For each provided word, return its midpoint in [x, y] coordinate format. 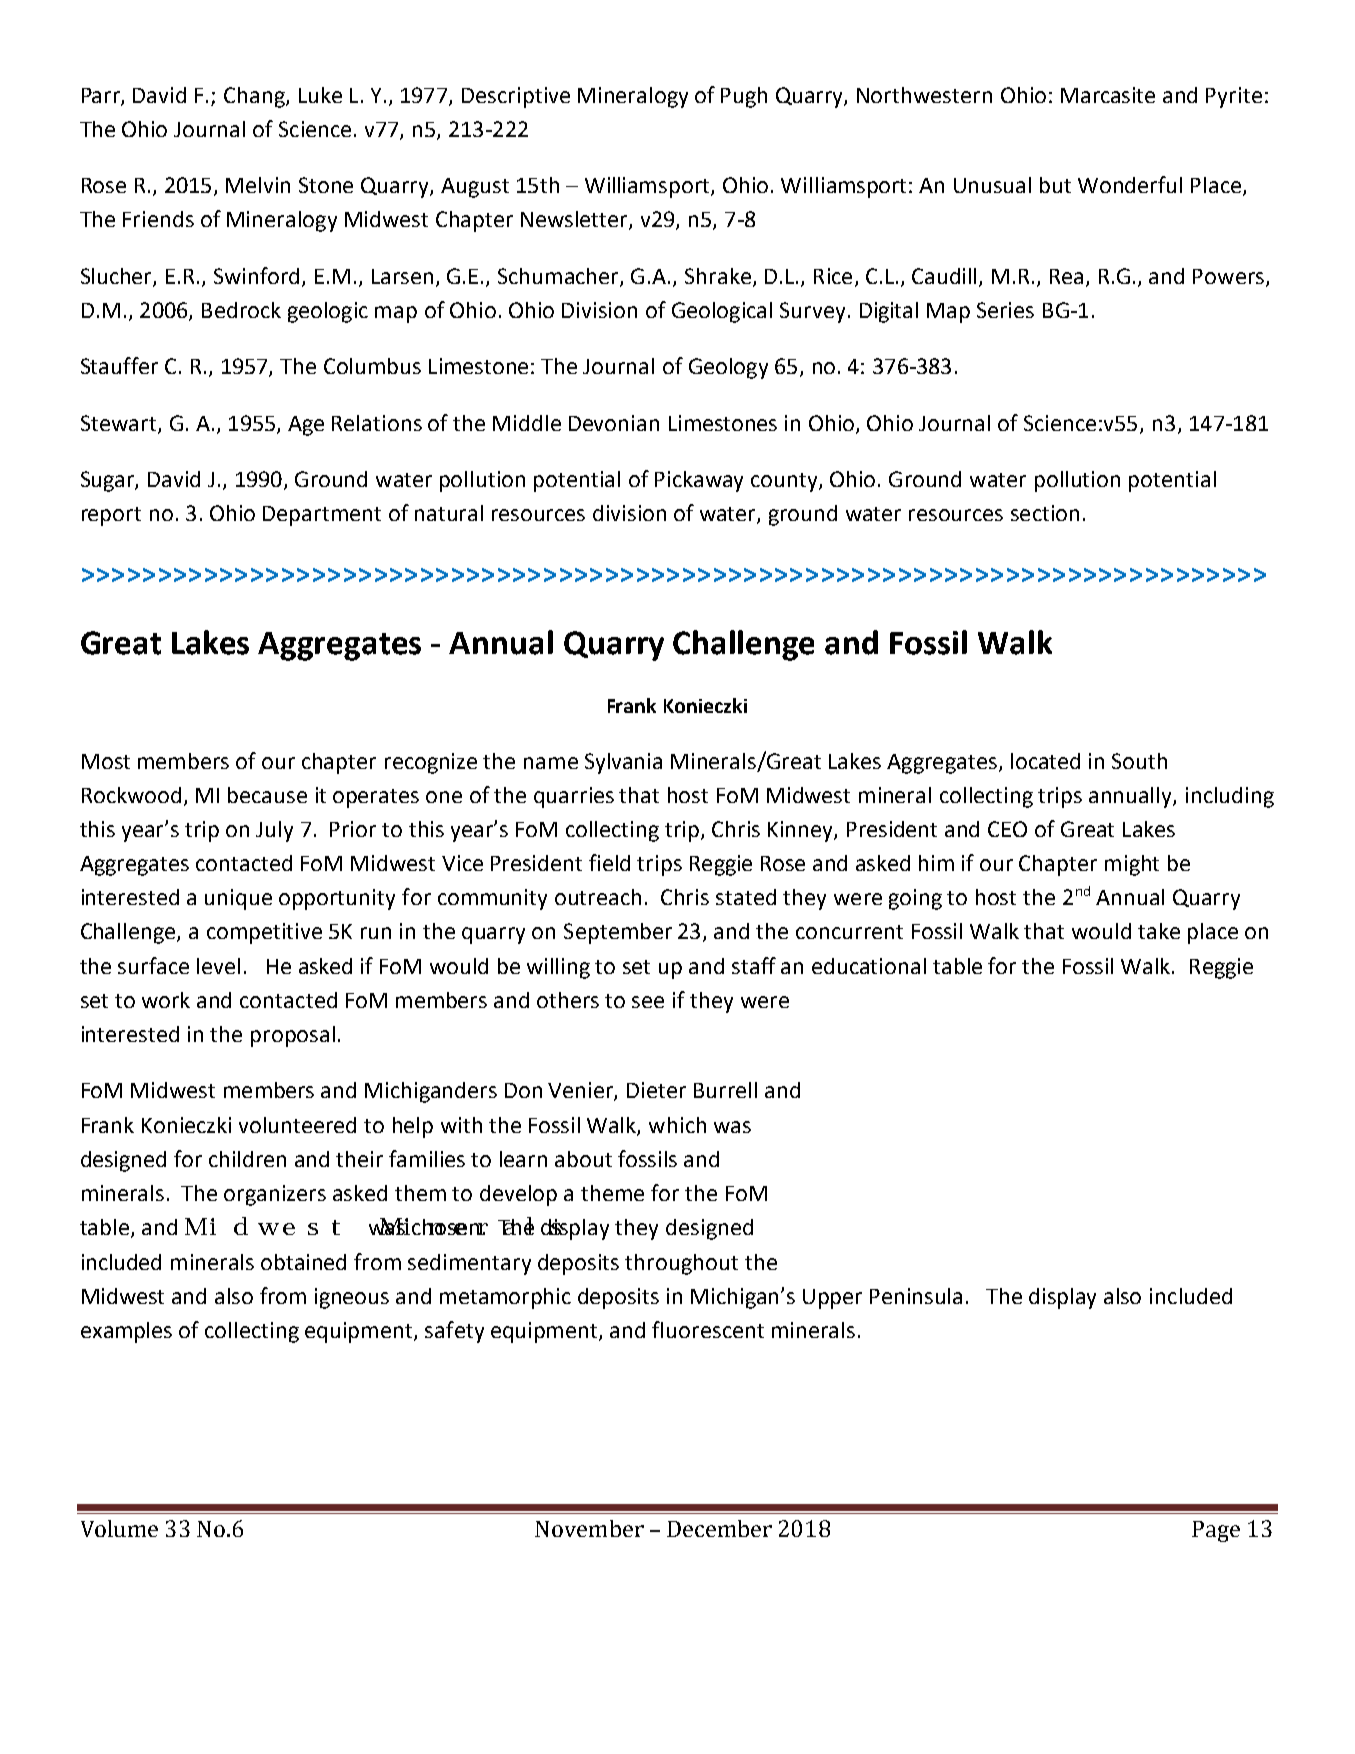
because [267, 795]
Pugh [744, 97]
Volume [119, 1528]
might [1132, 865]
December [719, 1528]
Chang [255, 97]
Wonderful [1130, 184]
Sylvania [623, 763]
